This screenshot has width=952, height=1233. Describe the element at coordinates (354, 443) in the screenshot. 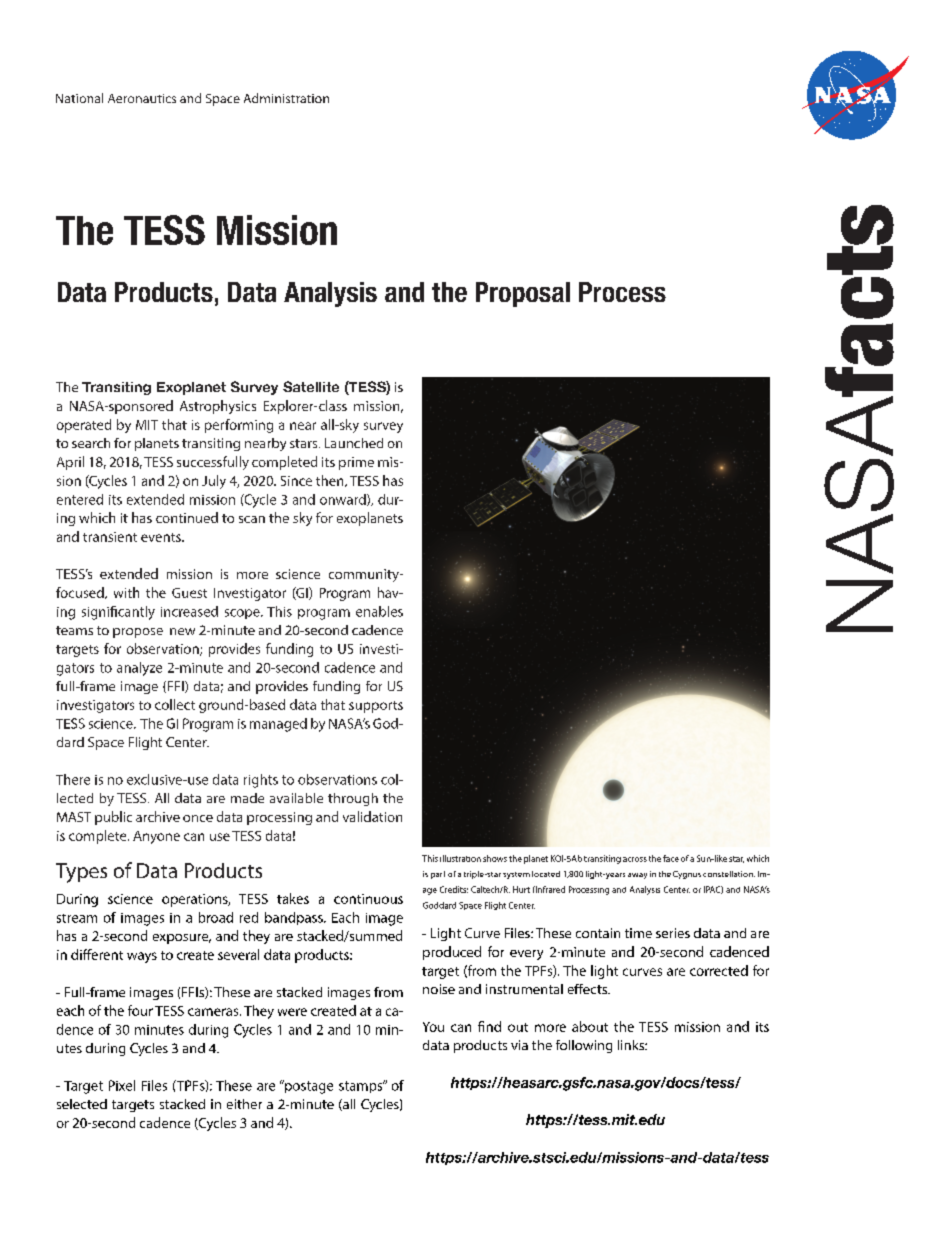

I see `Launched` at that location.
